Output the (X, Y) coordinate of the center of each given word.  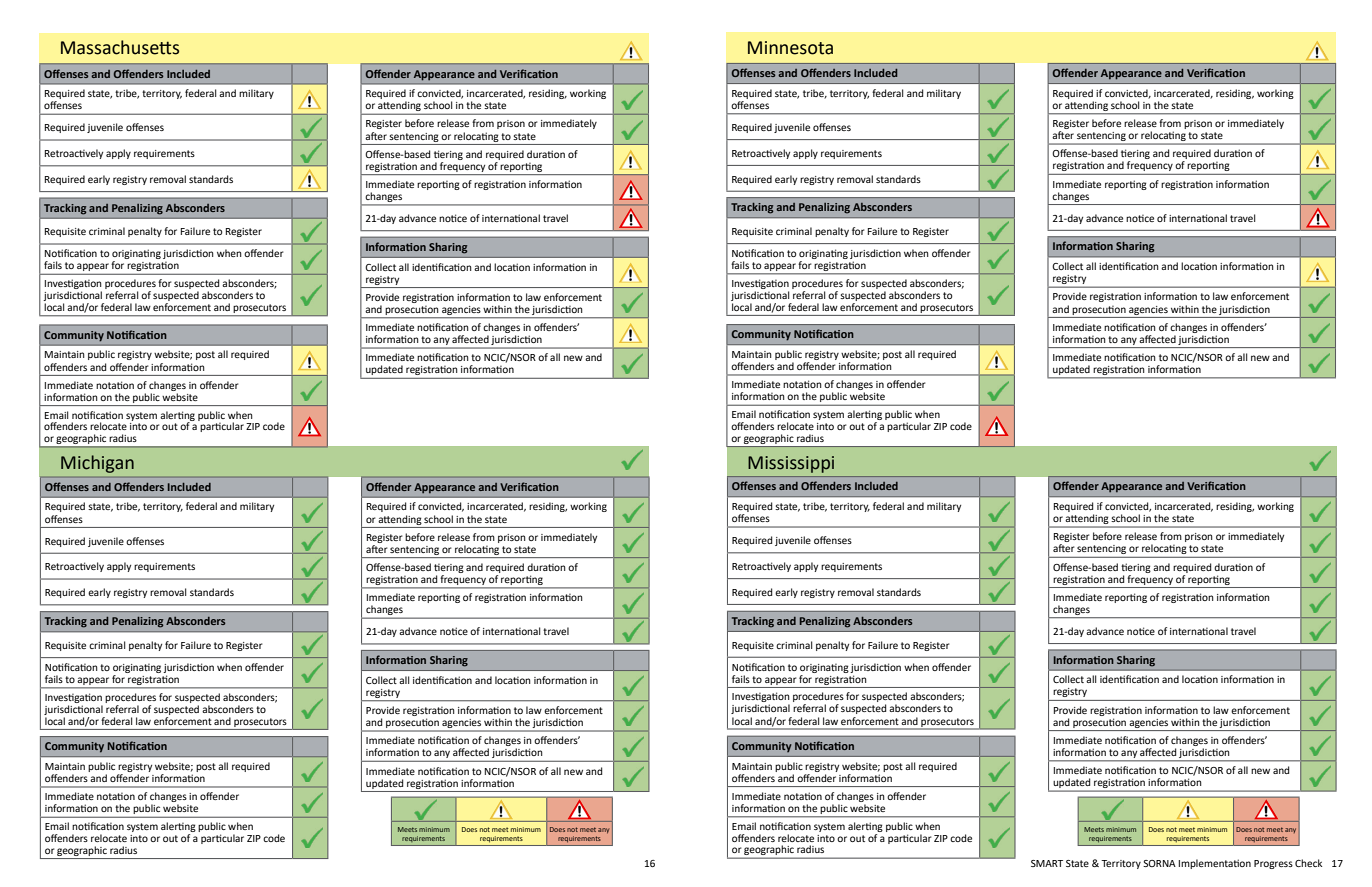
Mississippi (791, 464)
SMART (1047, 863)
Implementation (1215, 864)
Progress (1273, 864)
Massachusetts (120, 47)
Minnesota (790, 48)
